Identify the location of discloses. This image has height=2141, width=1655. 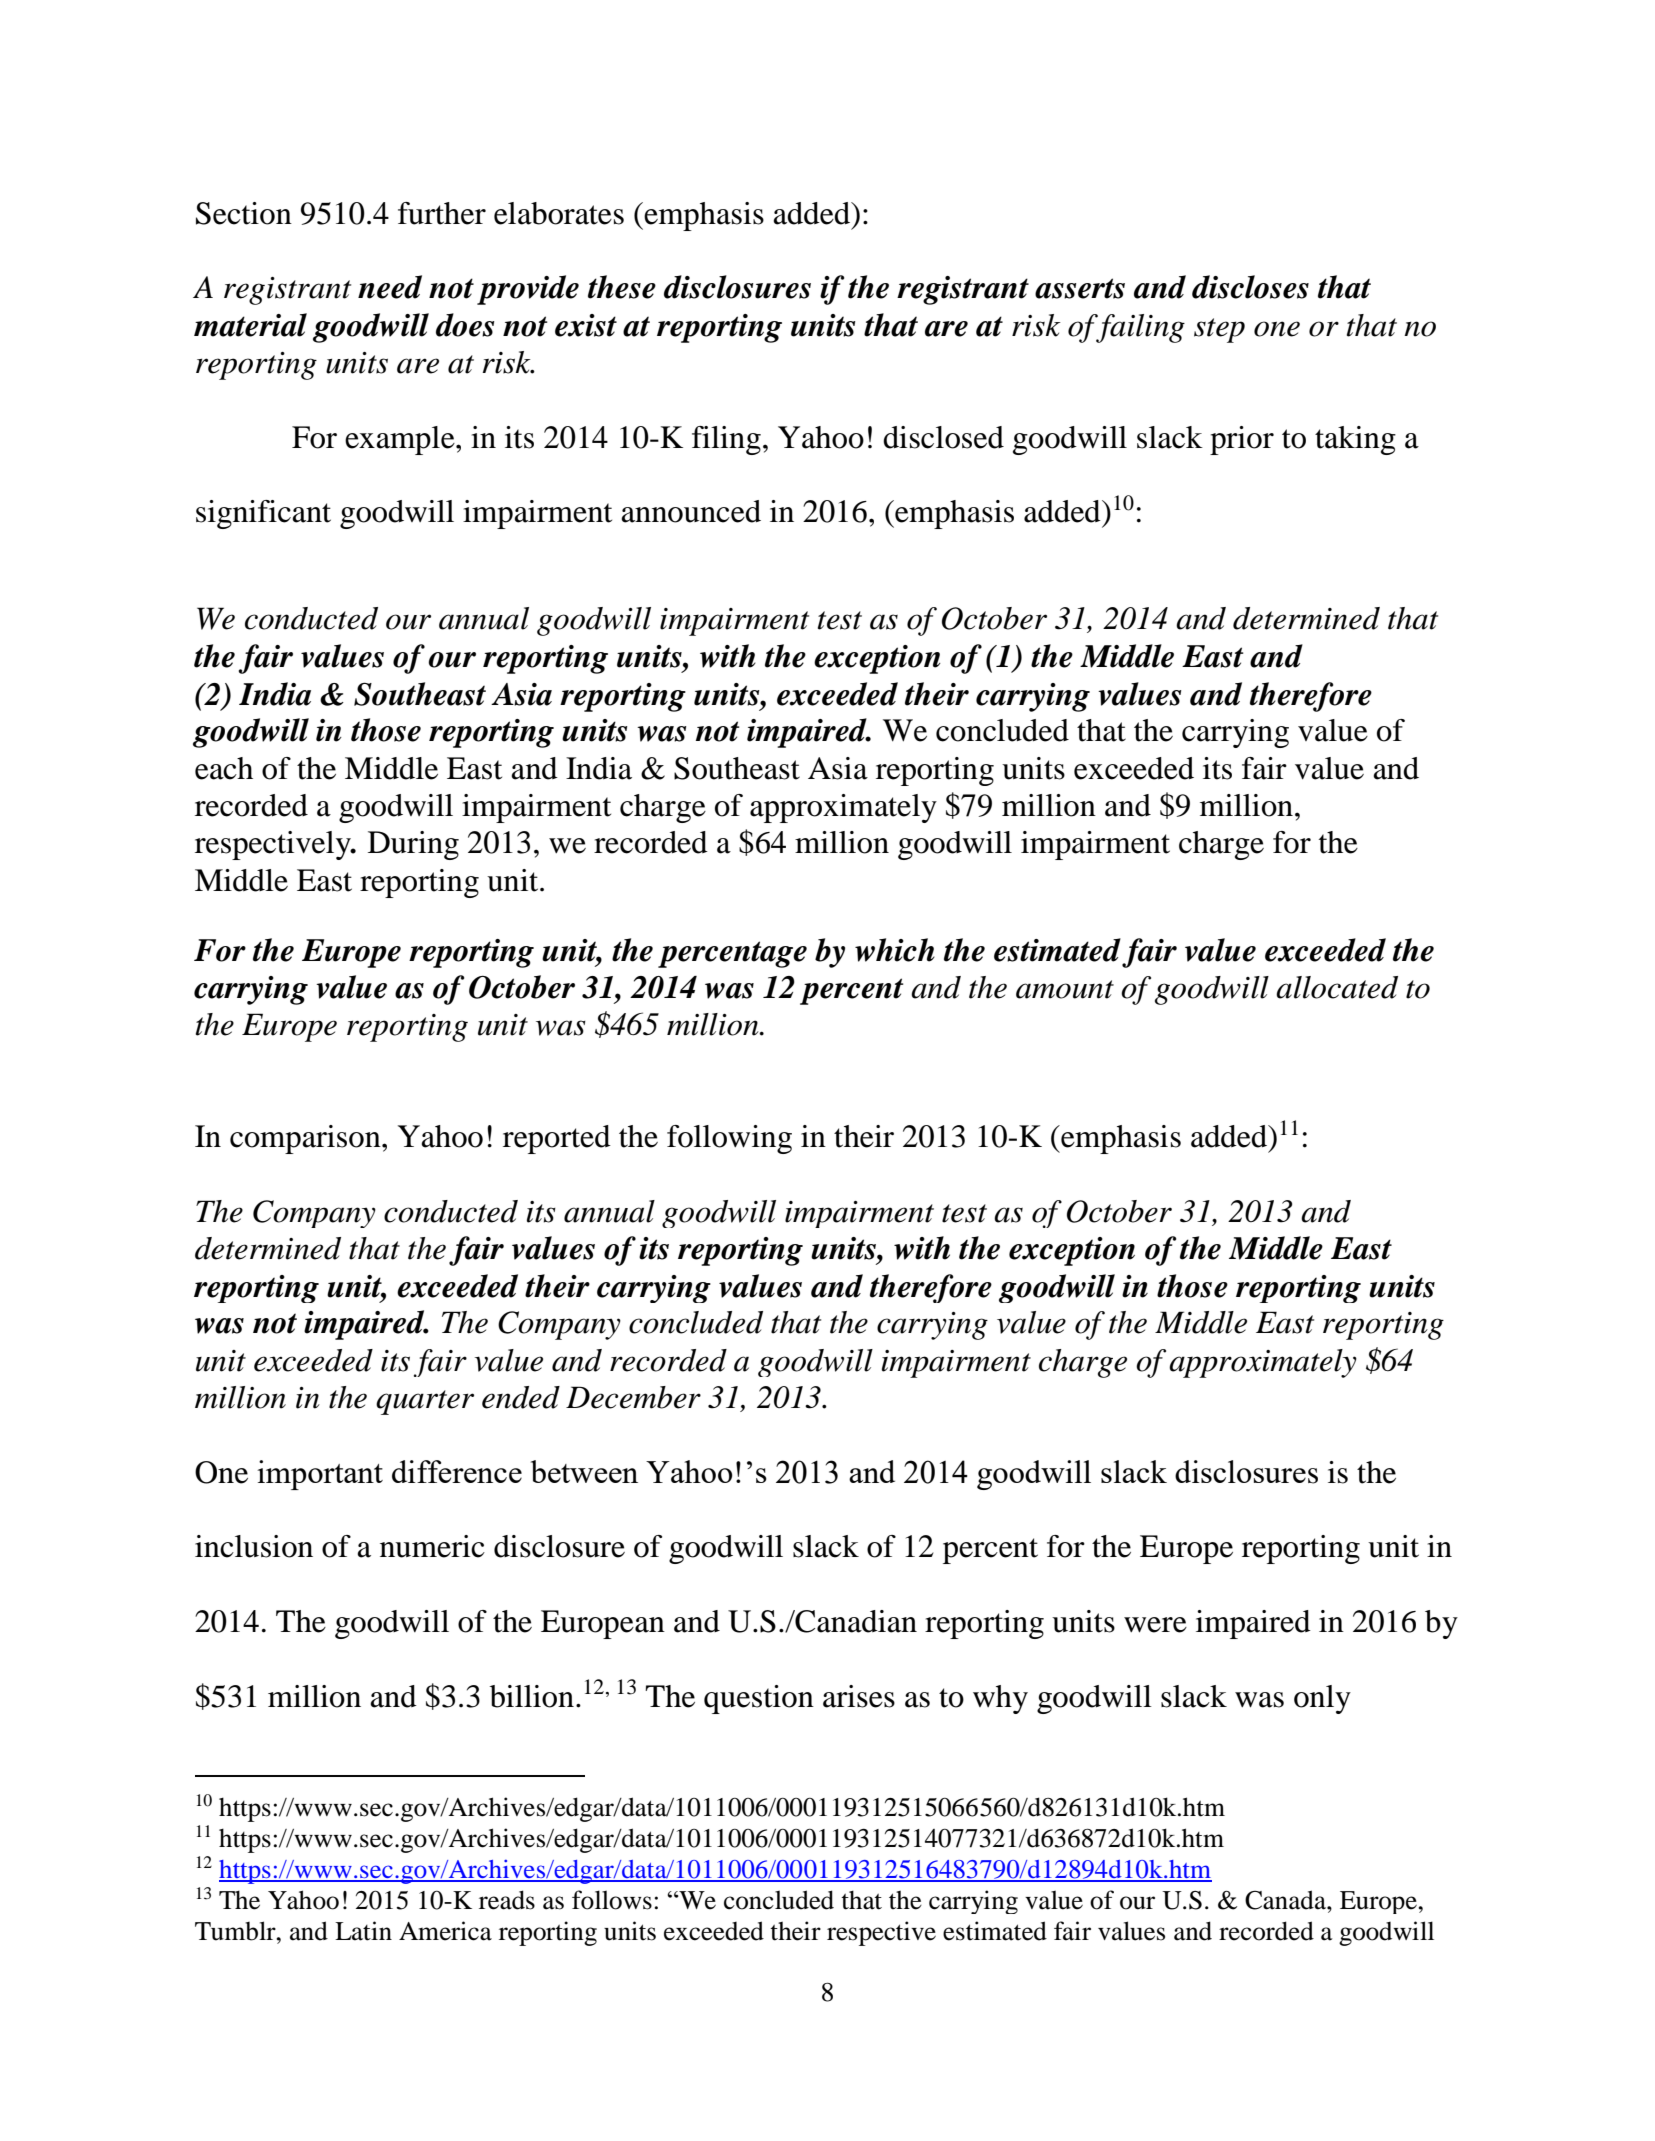
(1250, 287).
